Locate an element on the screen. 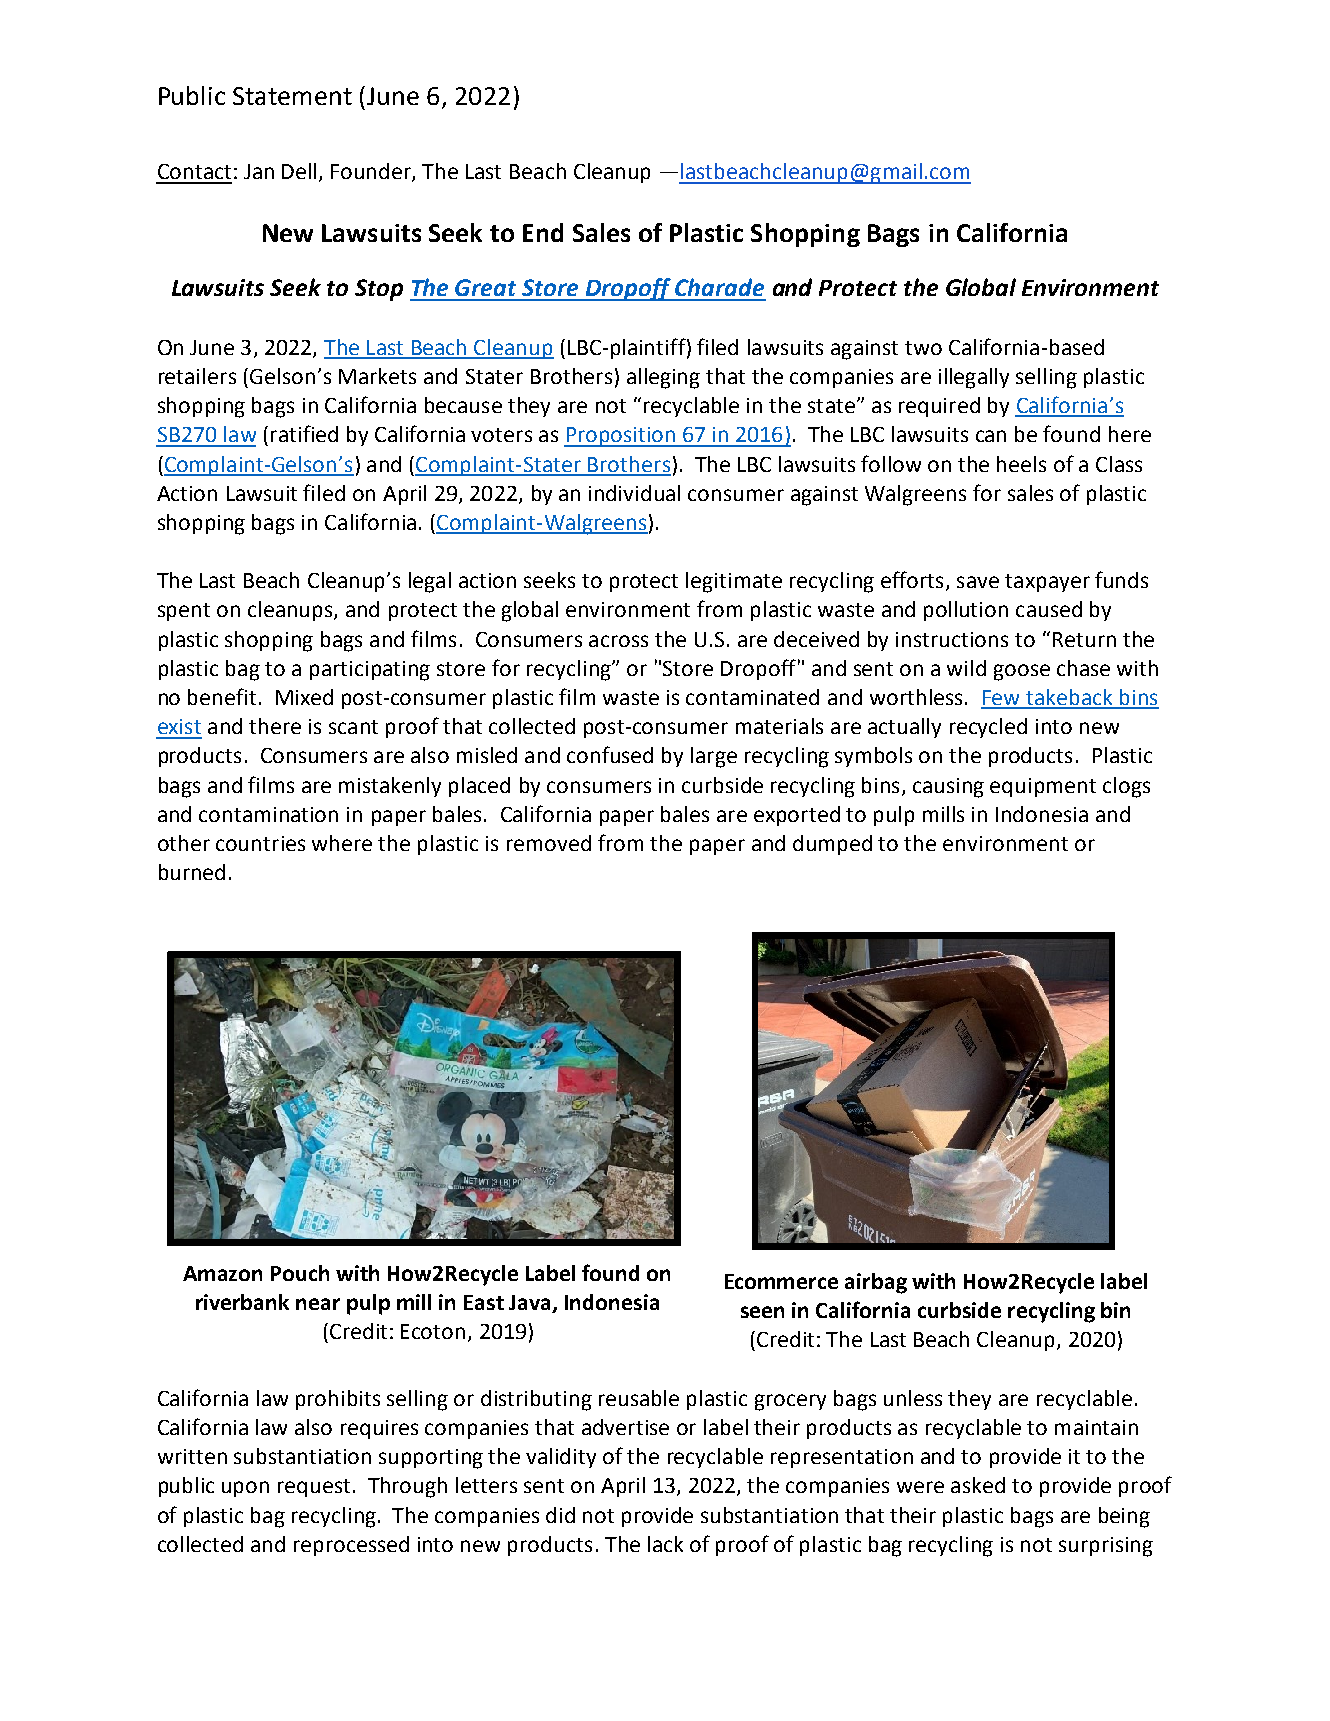  lack is located at coordinates (665, 1544).
